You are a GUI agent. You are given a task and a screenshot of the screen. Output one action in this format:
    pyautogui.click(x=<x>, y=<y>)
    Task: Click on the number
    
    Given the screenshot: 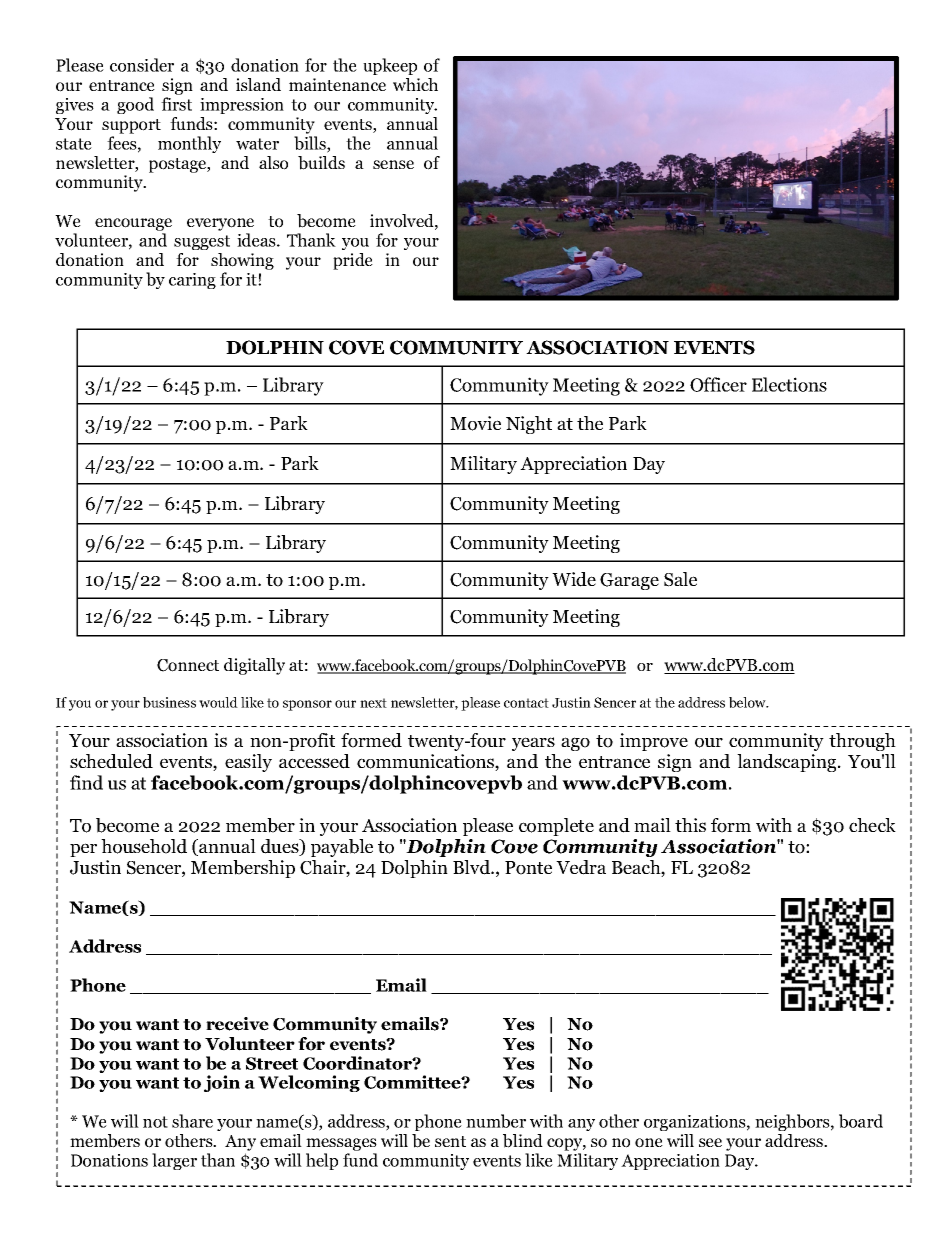 What is the action you would take?
    pyautogui.click(x=496, y=1121)
